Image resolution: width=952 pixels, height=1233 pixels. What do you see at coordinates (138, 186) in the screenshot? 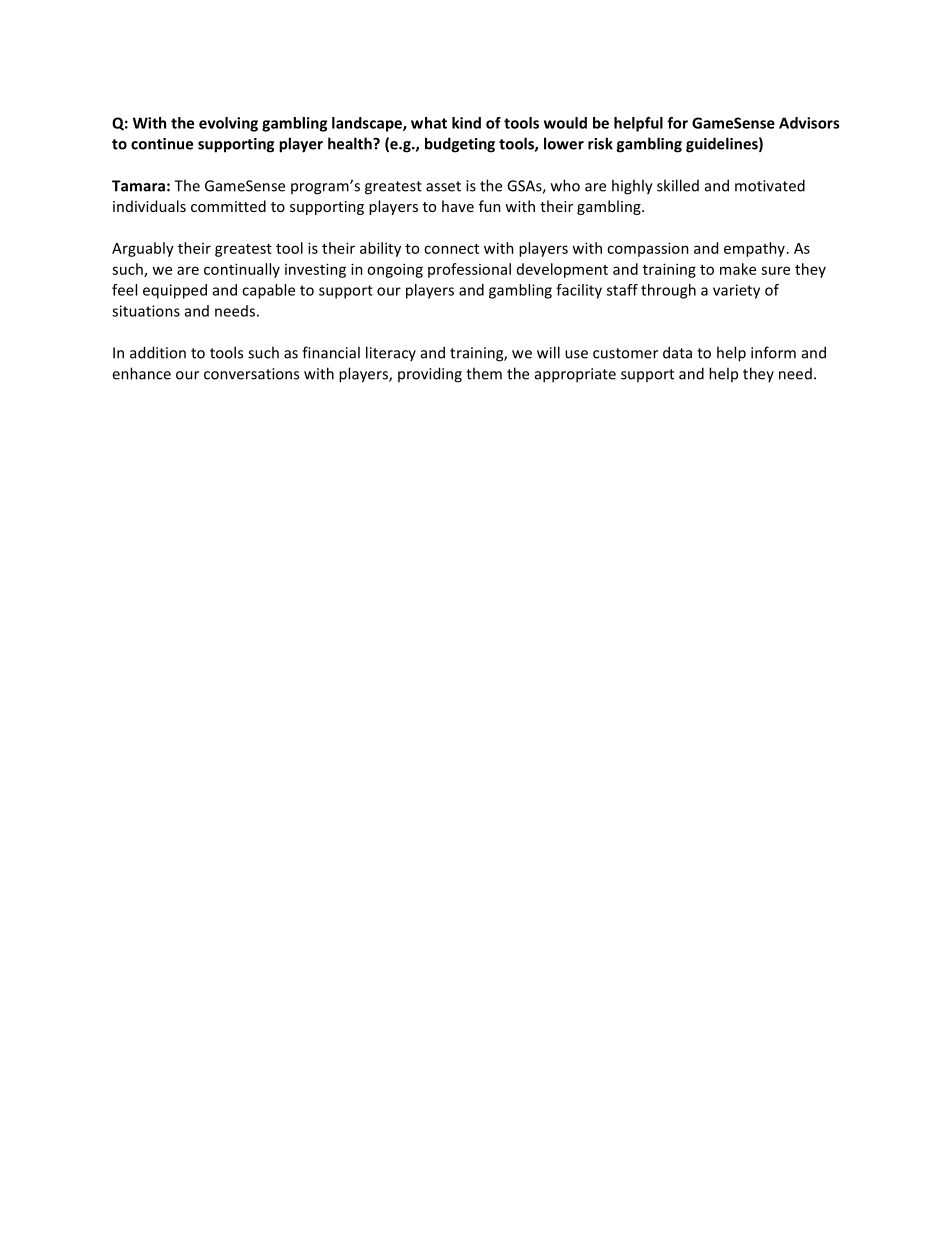
I see `Tamara` at bounding box center [138, 186].
